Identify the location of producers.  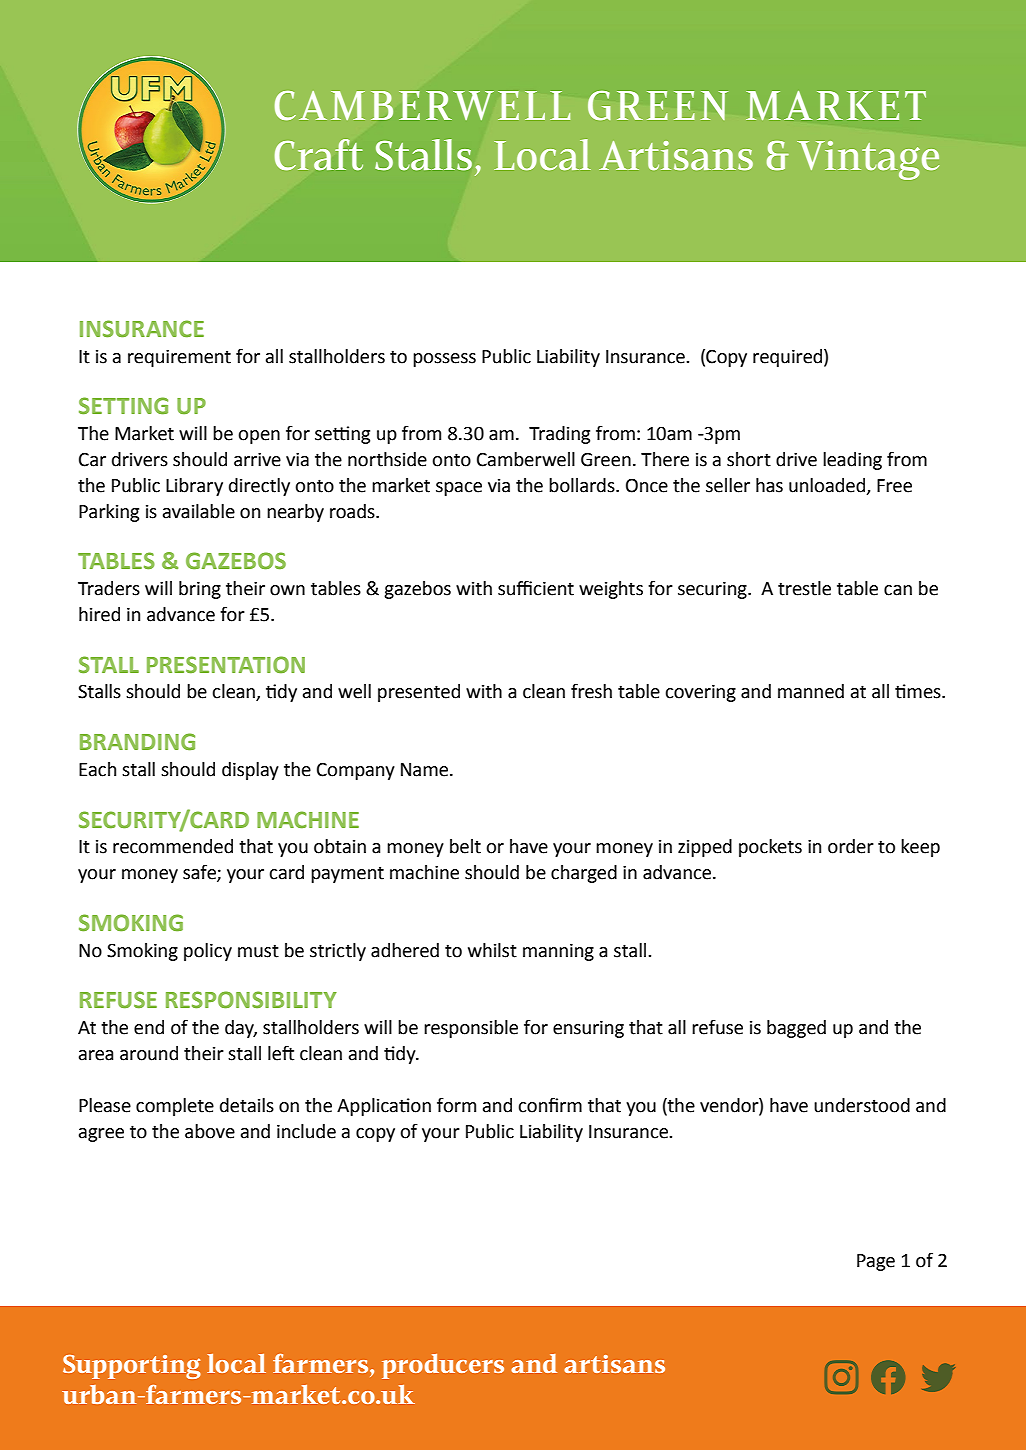
(443, 1366).
